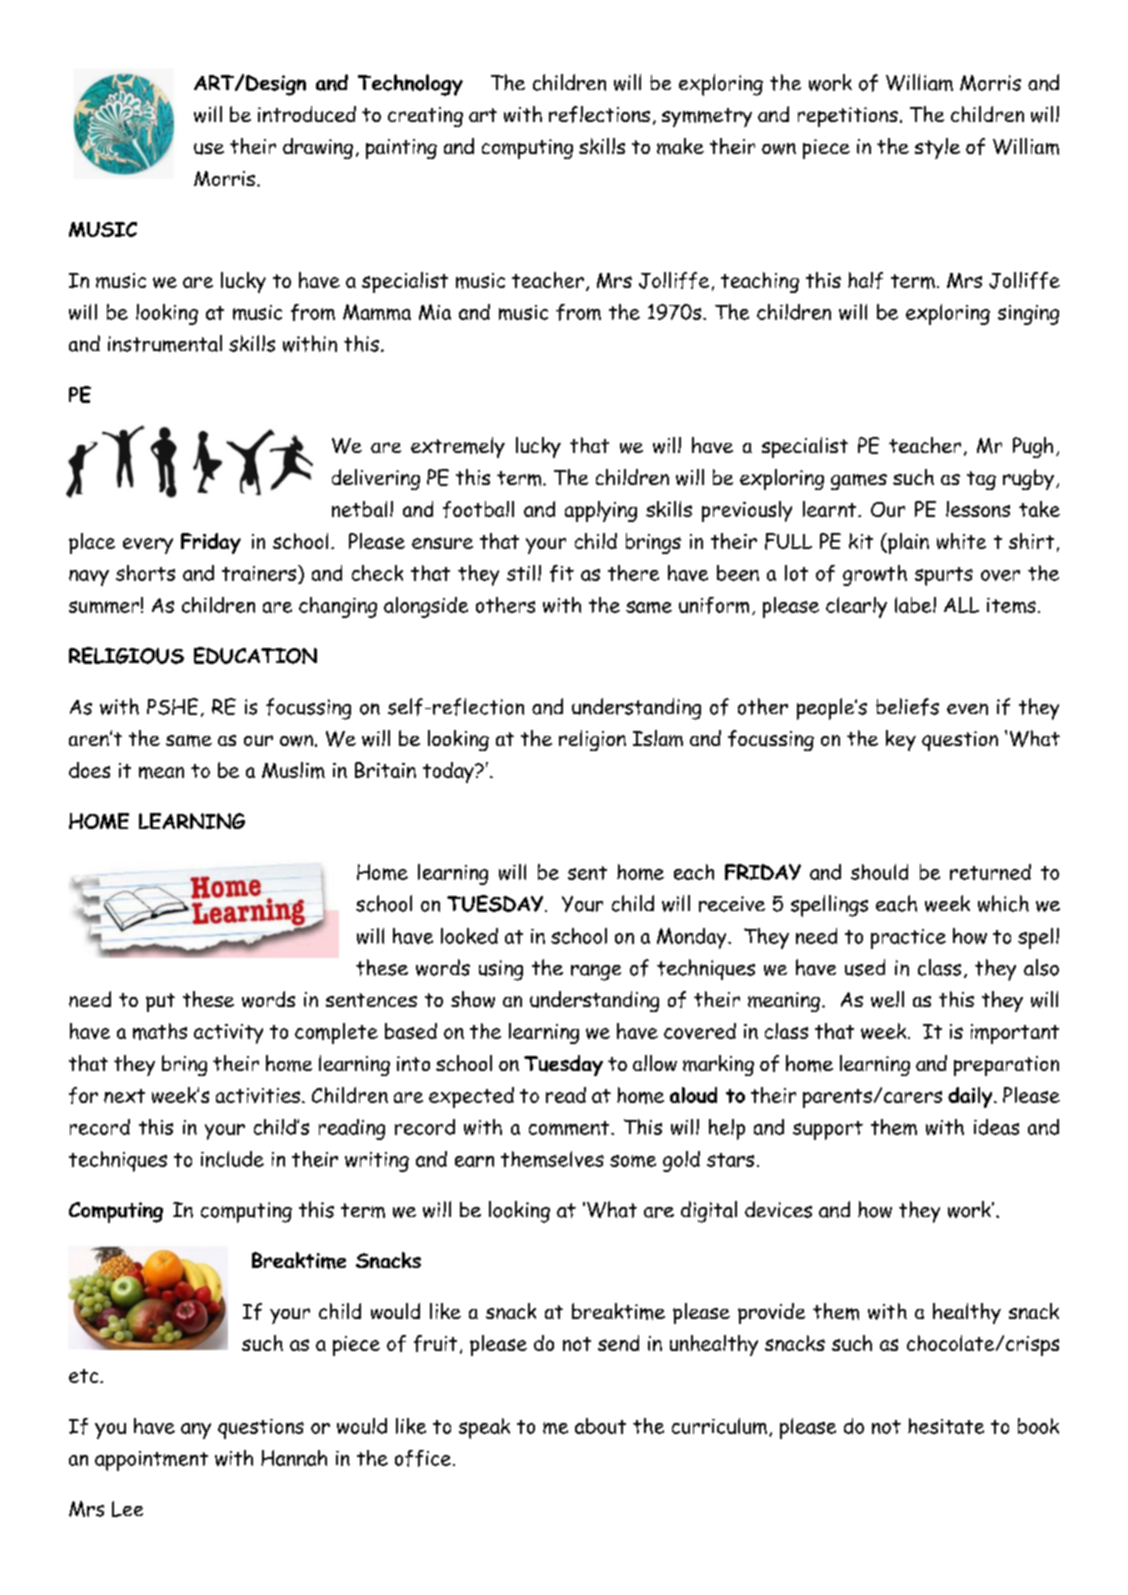 Image resolution: width=1128 pixels, height=1595 pixels. I want to click on religion, so click(592, 740).
